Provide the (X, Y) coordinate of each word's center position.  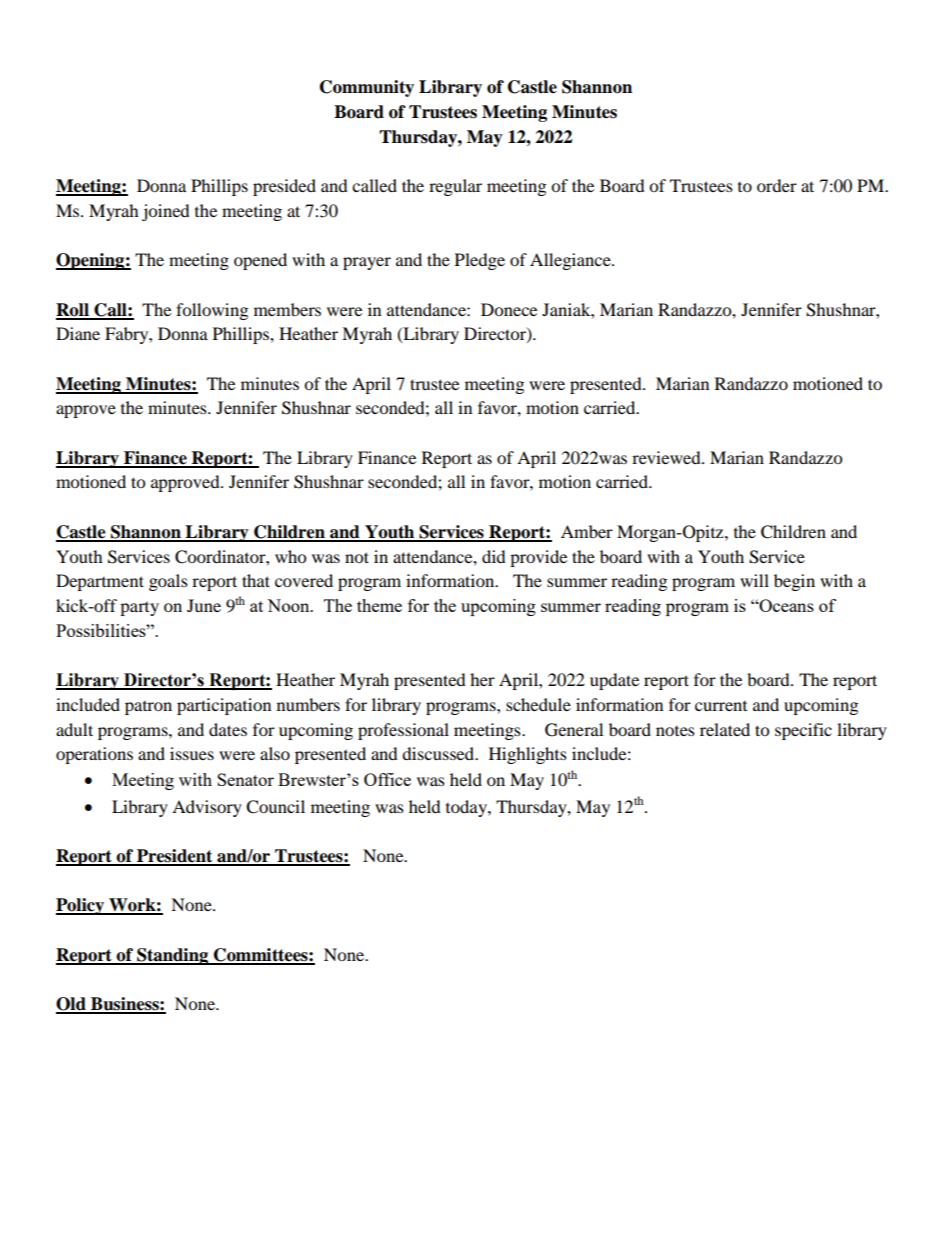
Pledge (480, 261)
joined (166, 212)
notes (675, 731)
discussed (439, 753)
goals (168, 582)
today (467, 808)
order (777, 185)
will (754, 580)
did (494, 556)
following (212, 311)
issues (192, 753)
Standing (173, 956)
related (725, 729)
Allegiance (571, 261)
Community (367, 88)
